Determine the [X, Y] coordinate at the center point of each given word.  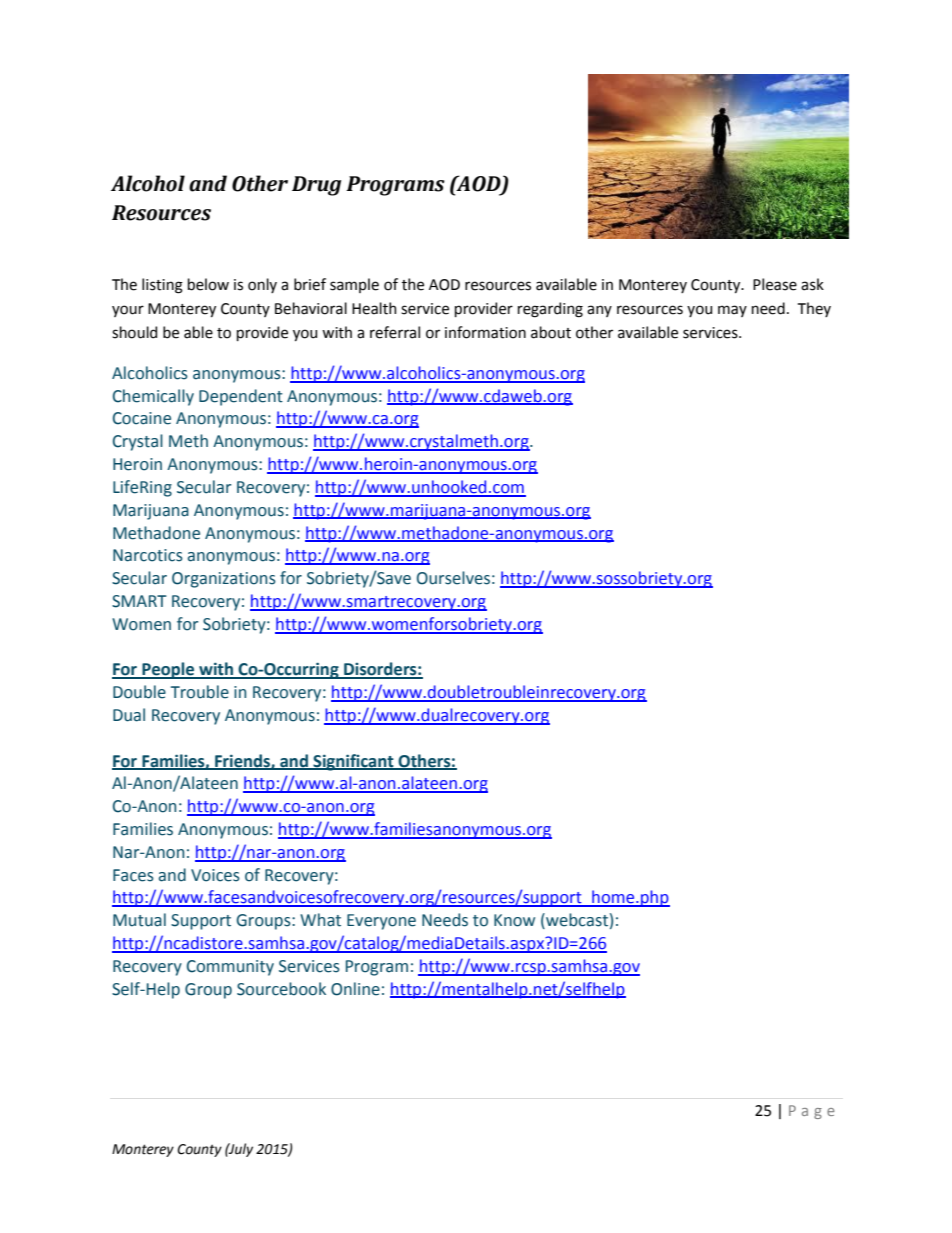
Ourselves [453, 578]
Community [230, 968]
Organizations [224, 580]
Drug [316, 186]
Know [514, 920]
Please [775, 284]
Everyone [381, 922]
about [551, 332]
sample [354, 285]
